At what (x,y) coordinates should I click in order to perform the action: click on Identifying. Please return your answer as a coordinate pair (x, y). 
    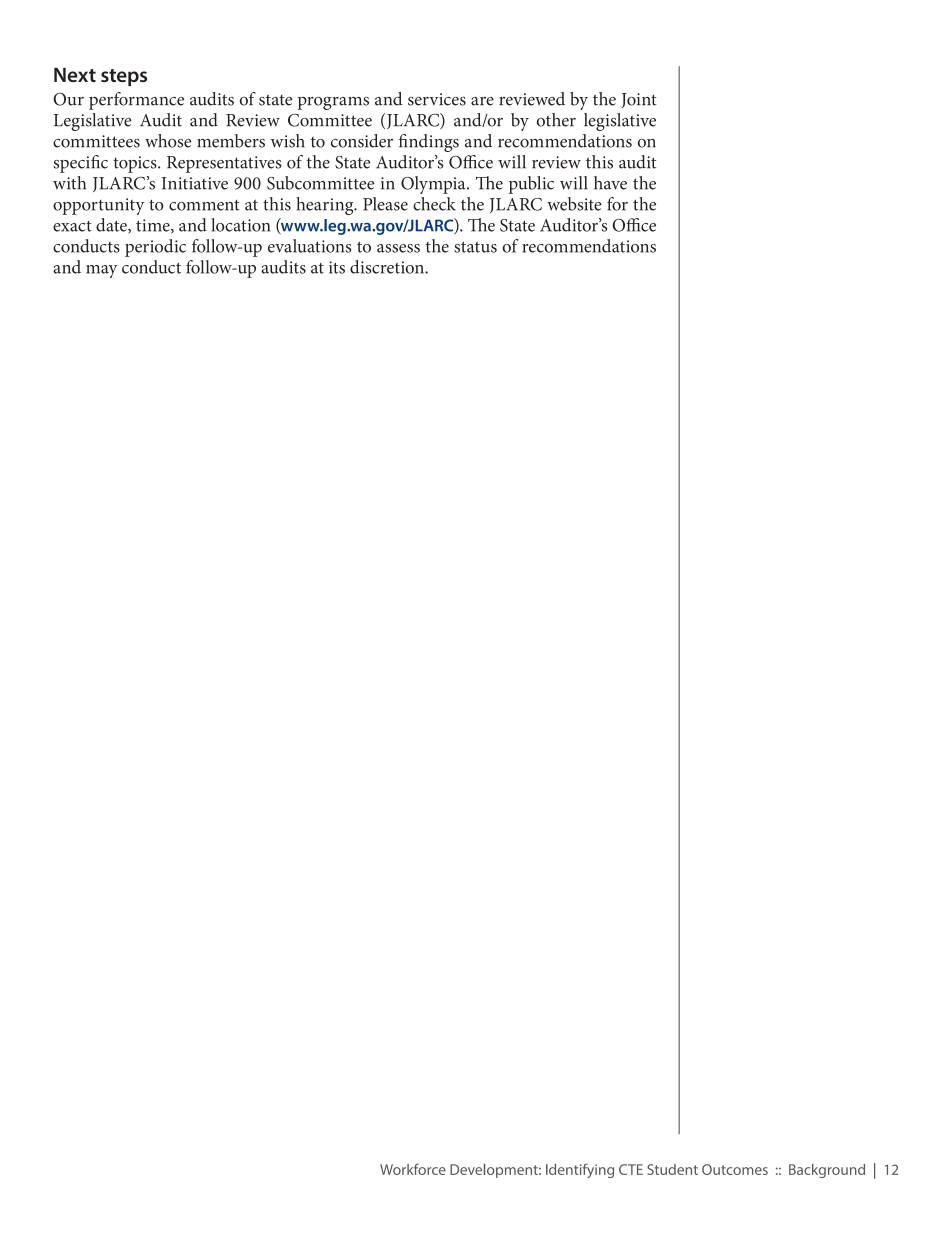
    Looking at the image, I should click on (580, 1170).
